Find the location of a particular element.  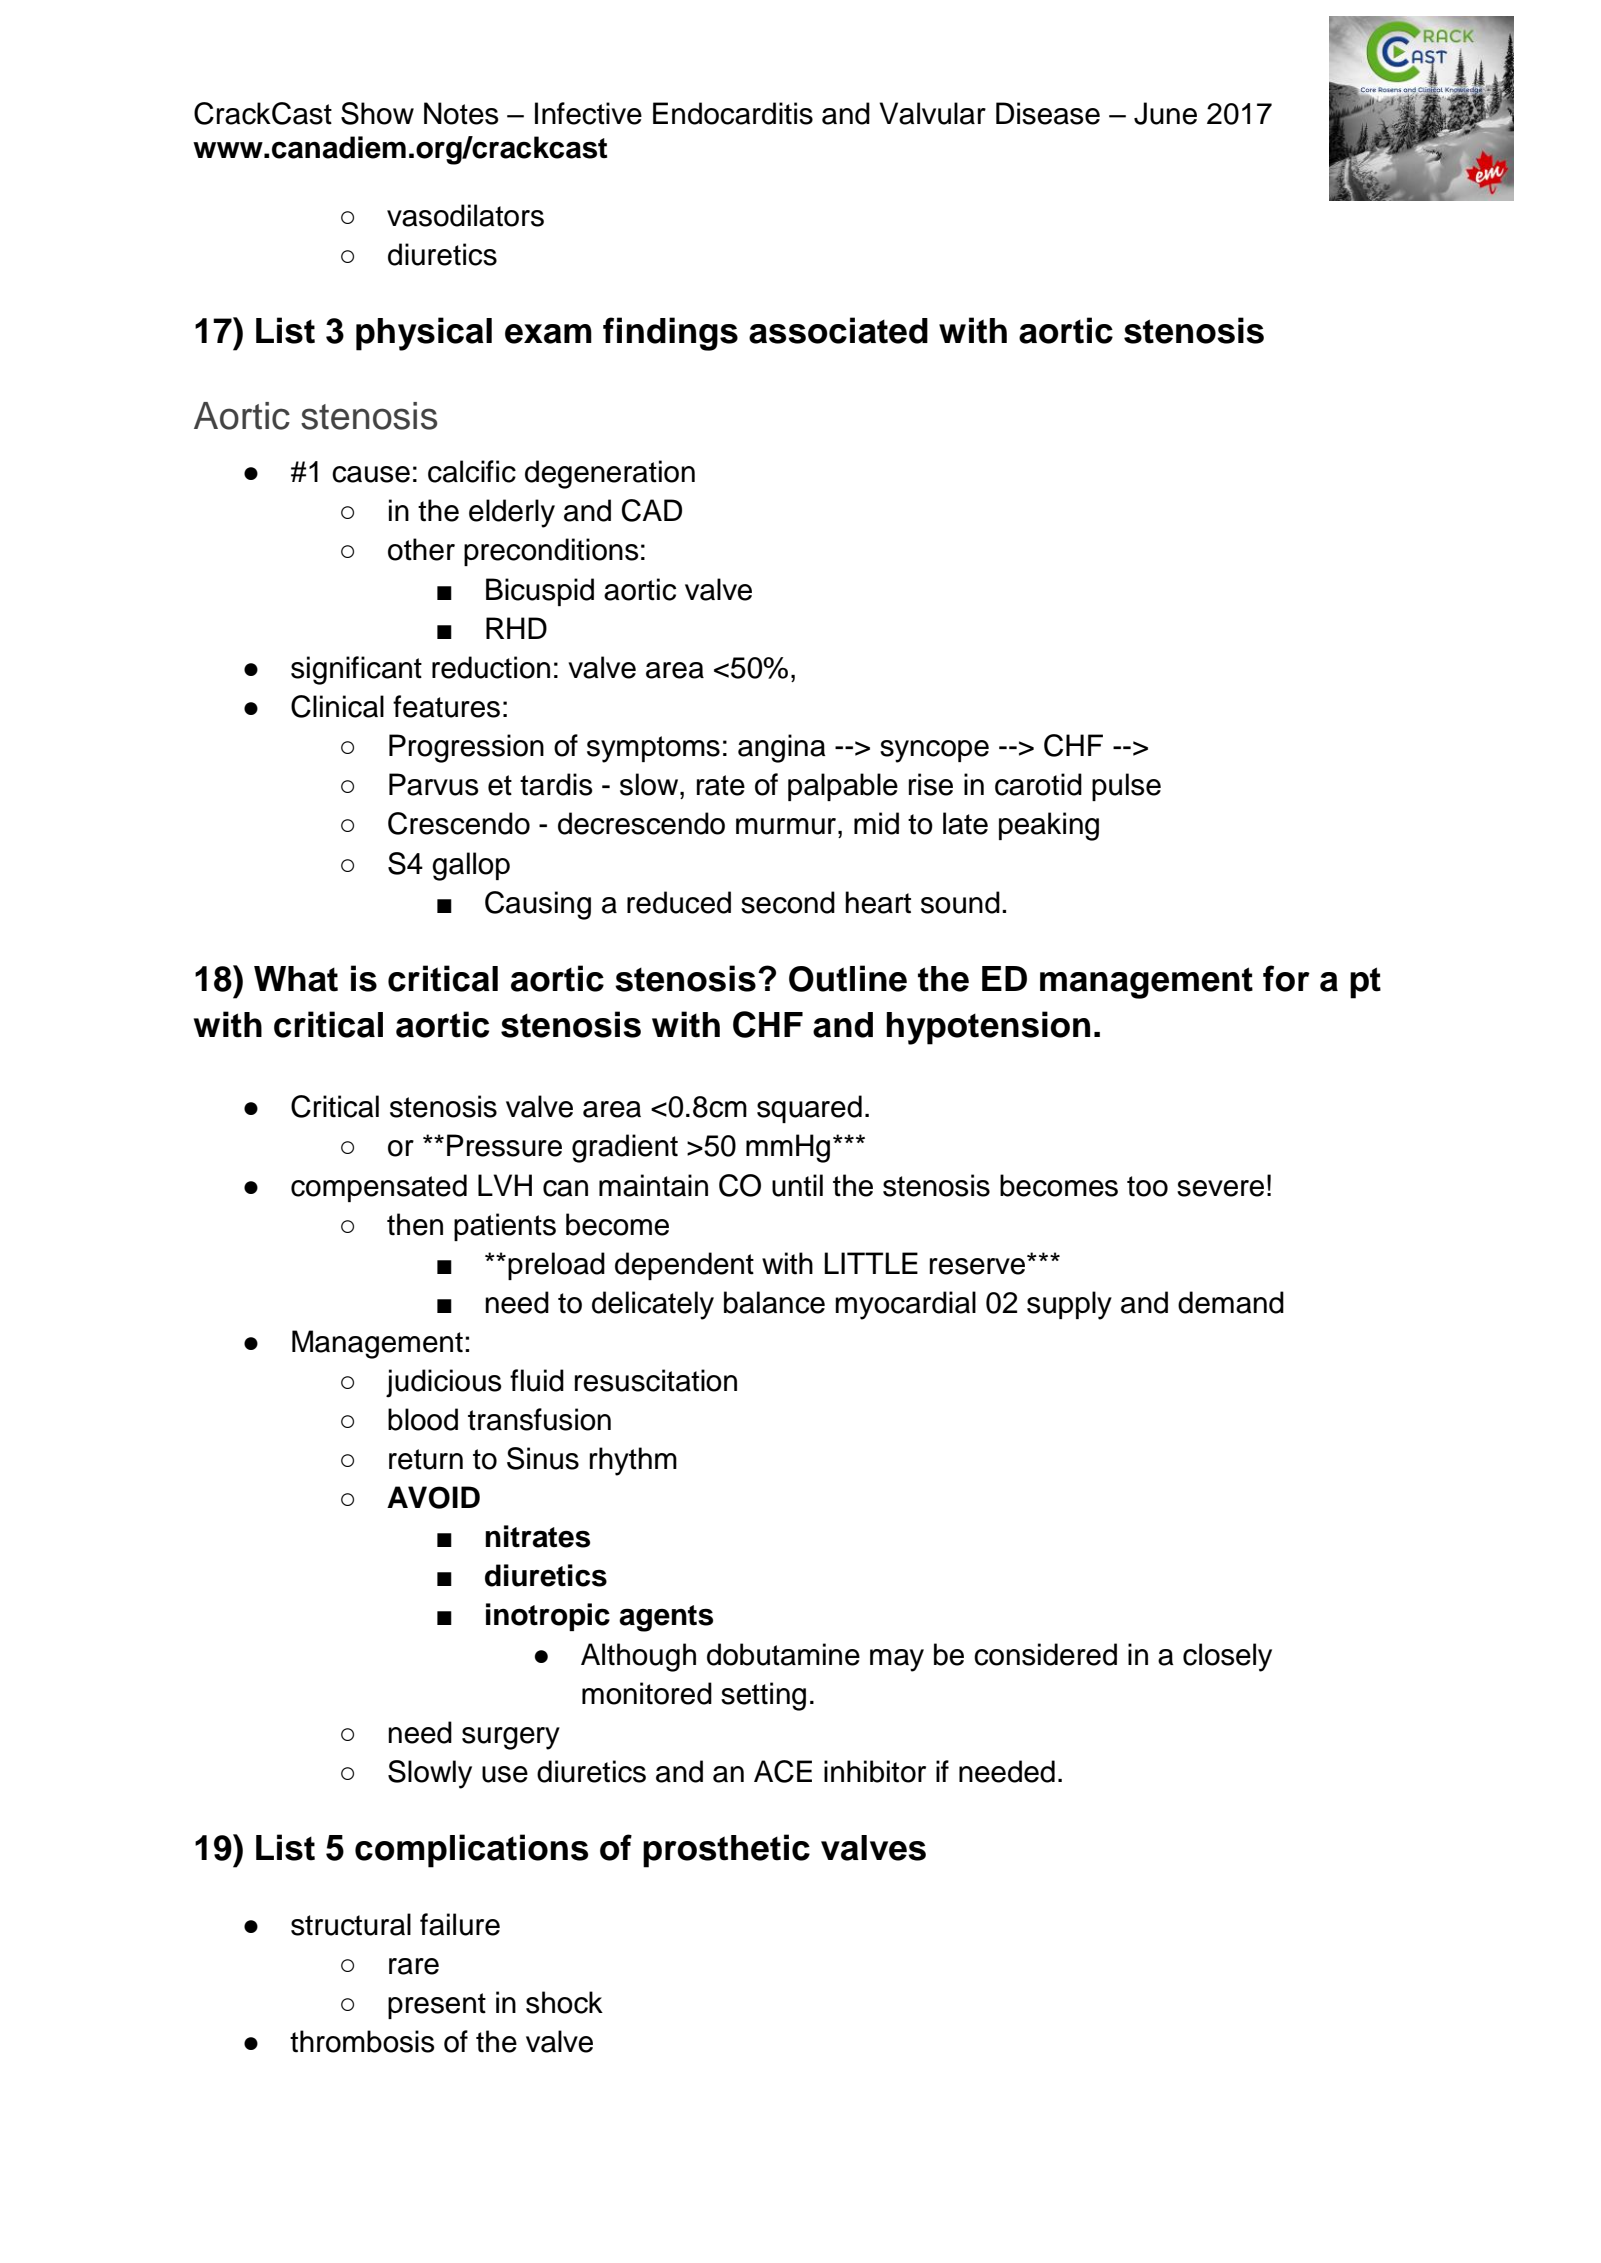

Progression is located at coordinates (466, 748).
